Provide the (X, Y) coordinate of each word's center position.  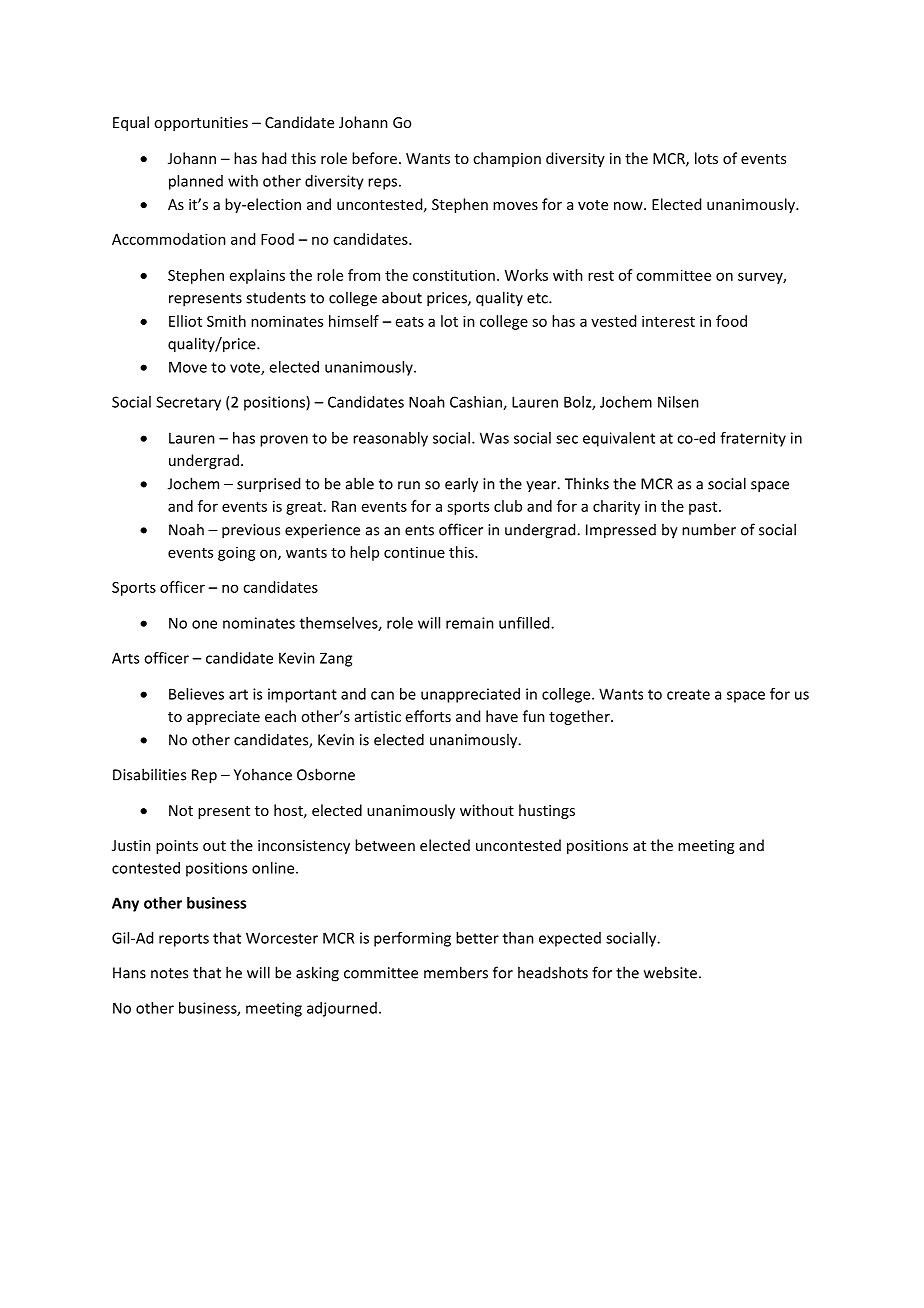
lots (706, 158)
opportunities (201, 124)
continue (414, 552)
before (374, 158)
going (237, 554)
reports (184, 940)
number (709, 529)
